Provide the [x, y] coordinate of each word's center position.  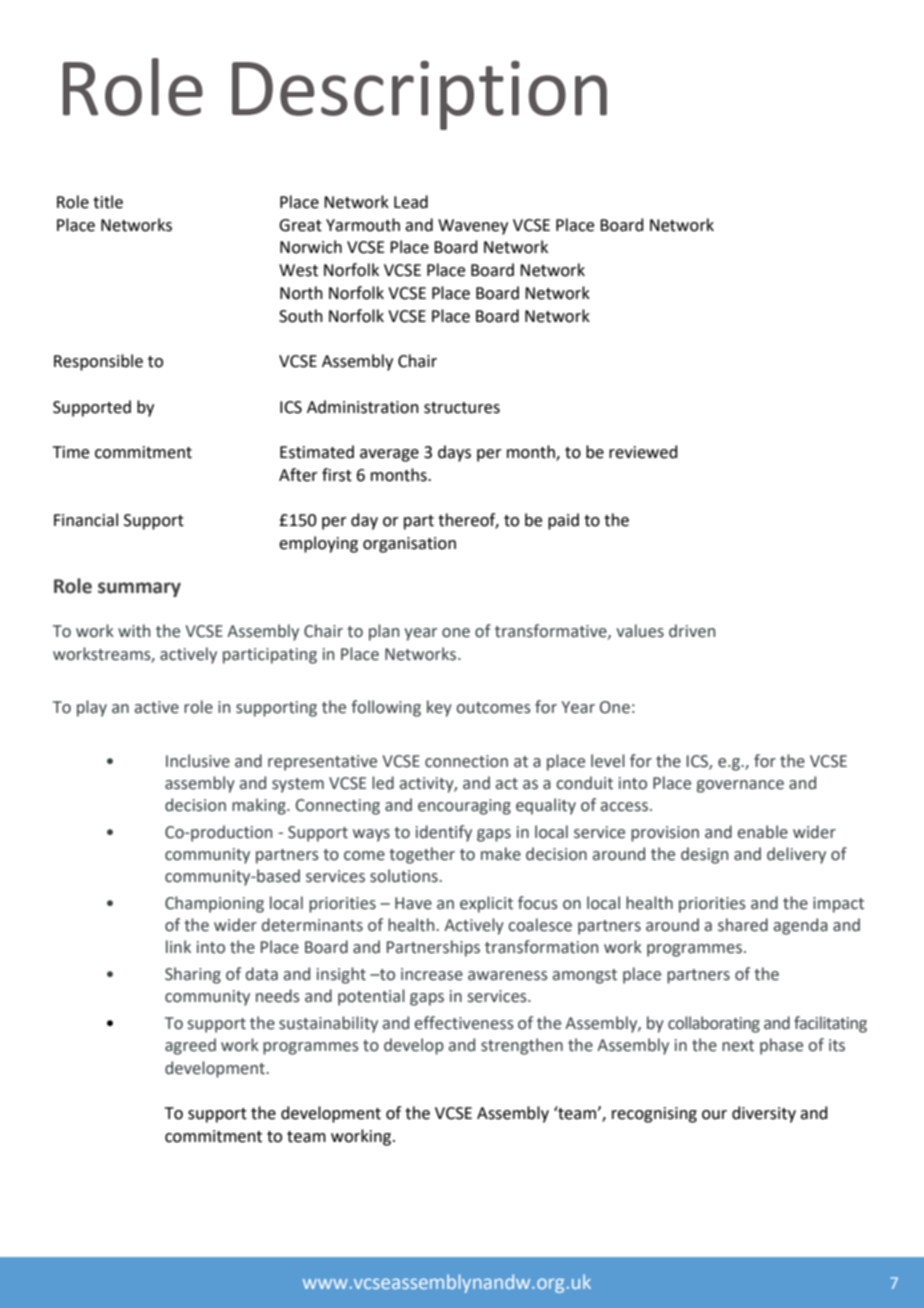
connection [466, 761]
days [454, 453]
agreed [190, 1046]
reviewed [643, 452]
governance [740, 786]
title [108, 202]
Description [419, 95]
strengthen [522, 1046]
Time [71, 452]
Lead [411, 202]
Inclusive [198, 761]
